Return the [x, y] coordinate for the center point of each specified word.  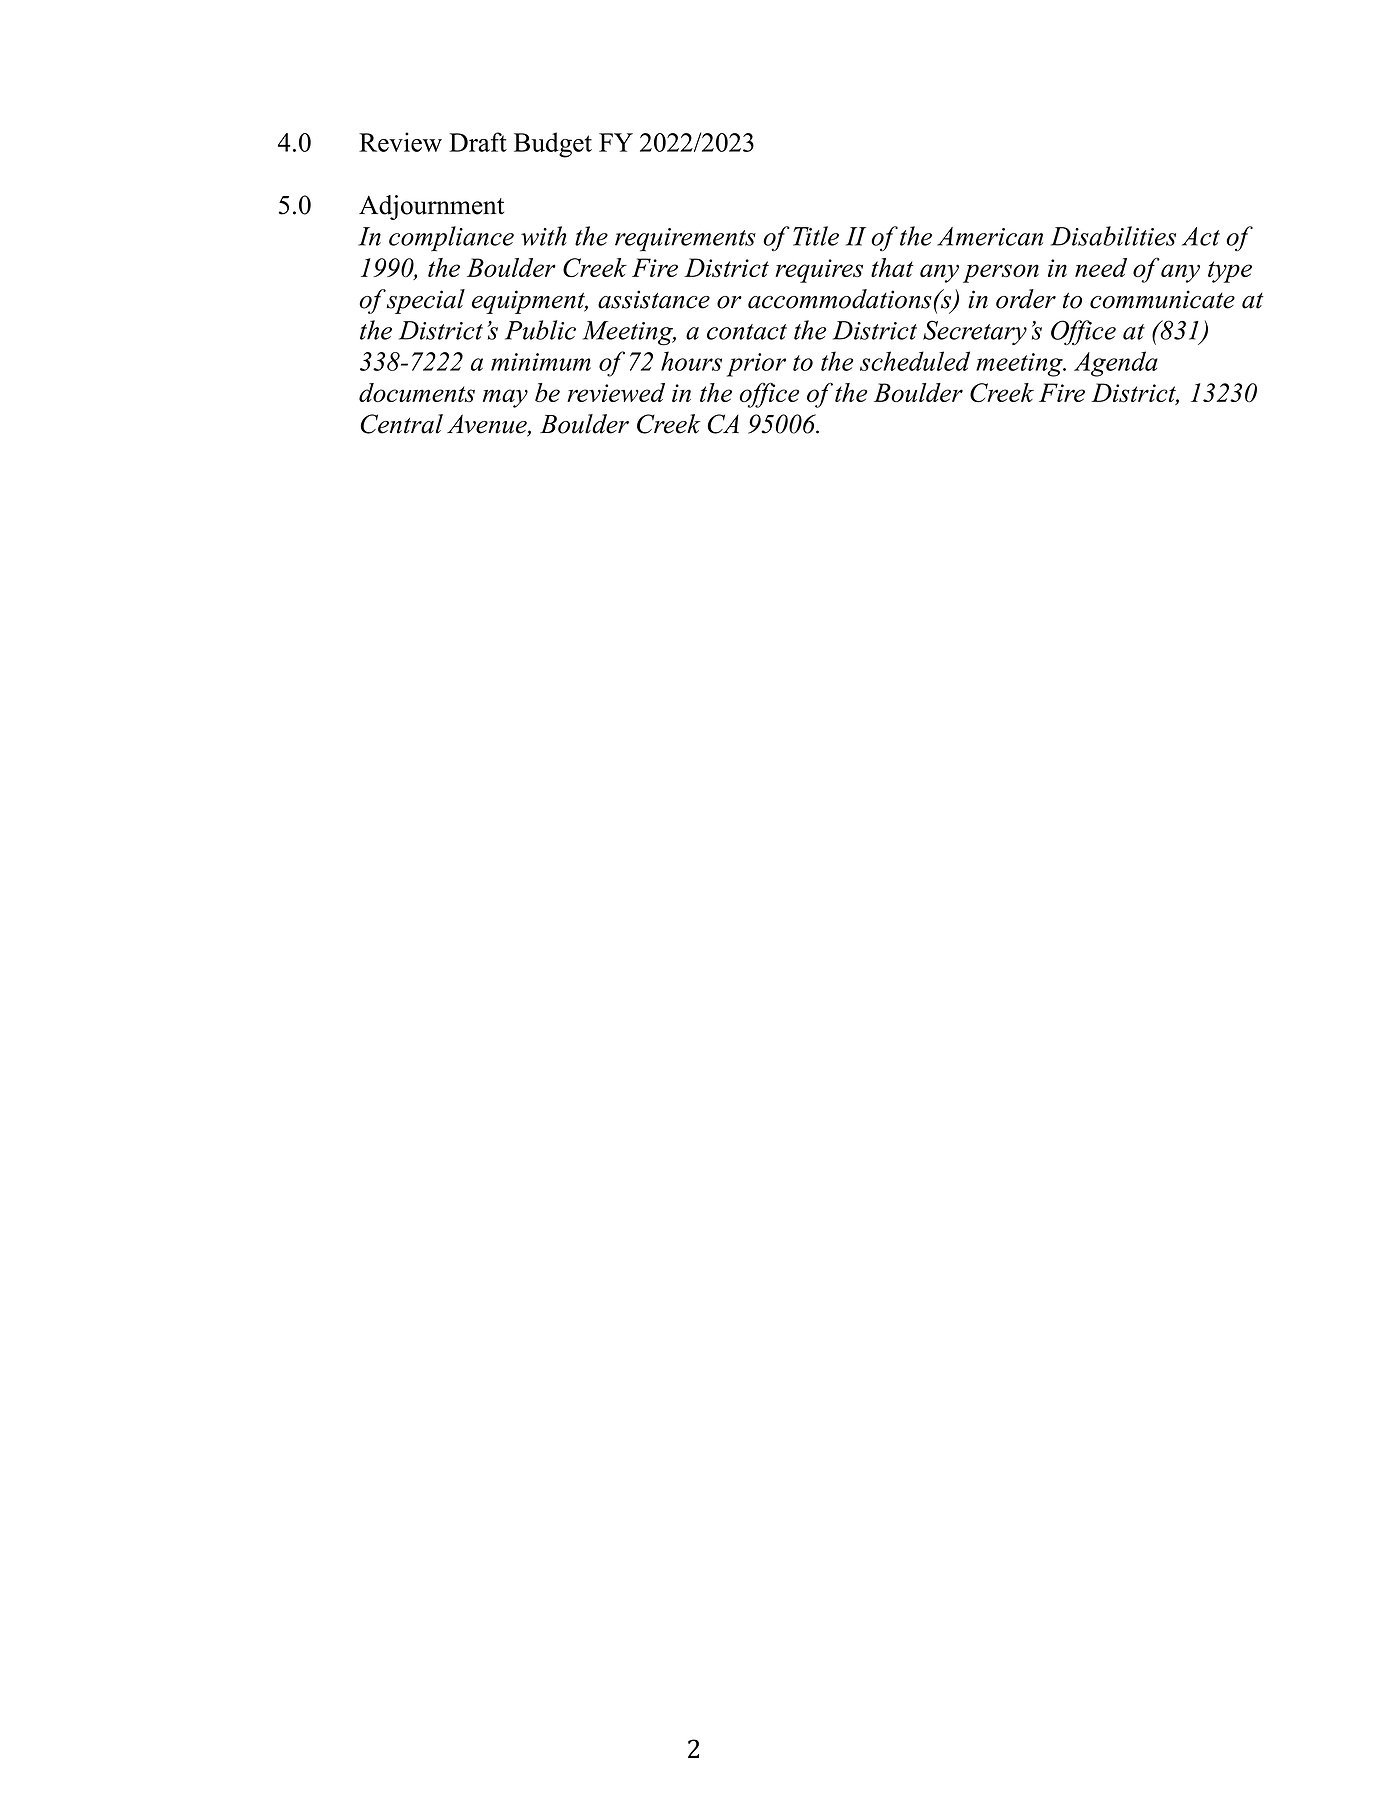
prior [756, 365]
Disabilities [1113, 236]
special [426, 301]
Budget [553, 145]
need [1101, 267]
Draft [478, 142]
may [505, 398]
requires [819, 271]
